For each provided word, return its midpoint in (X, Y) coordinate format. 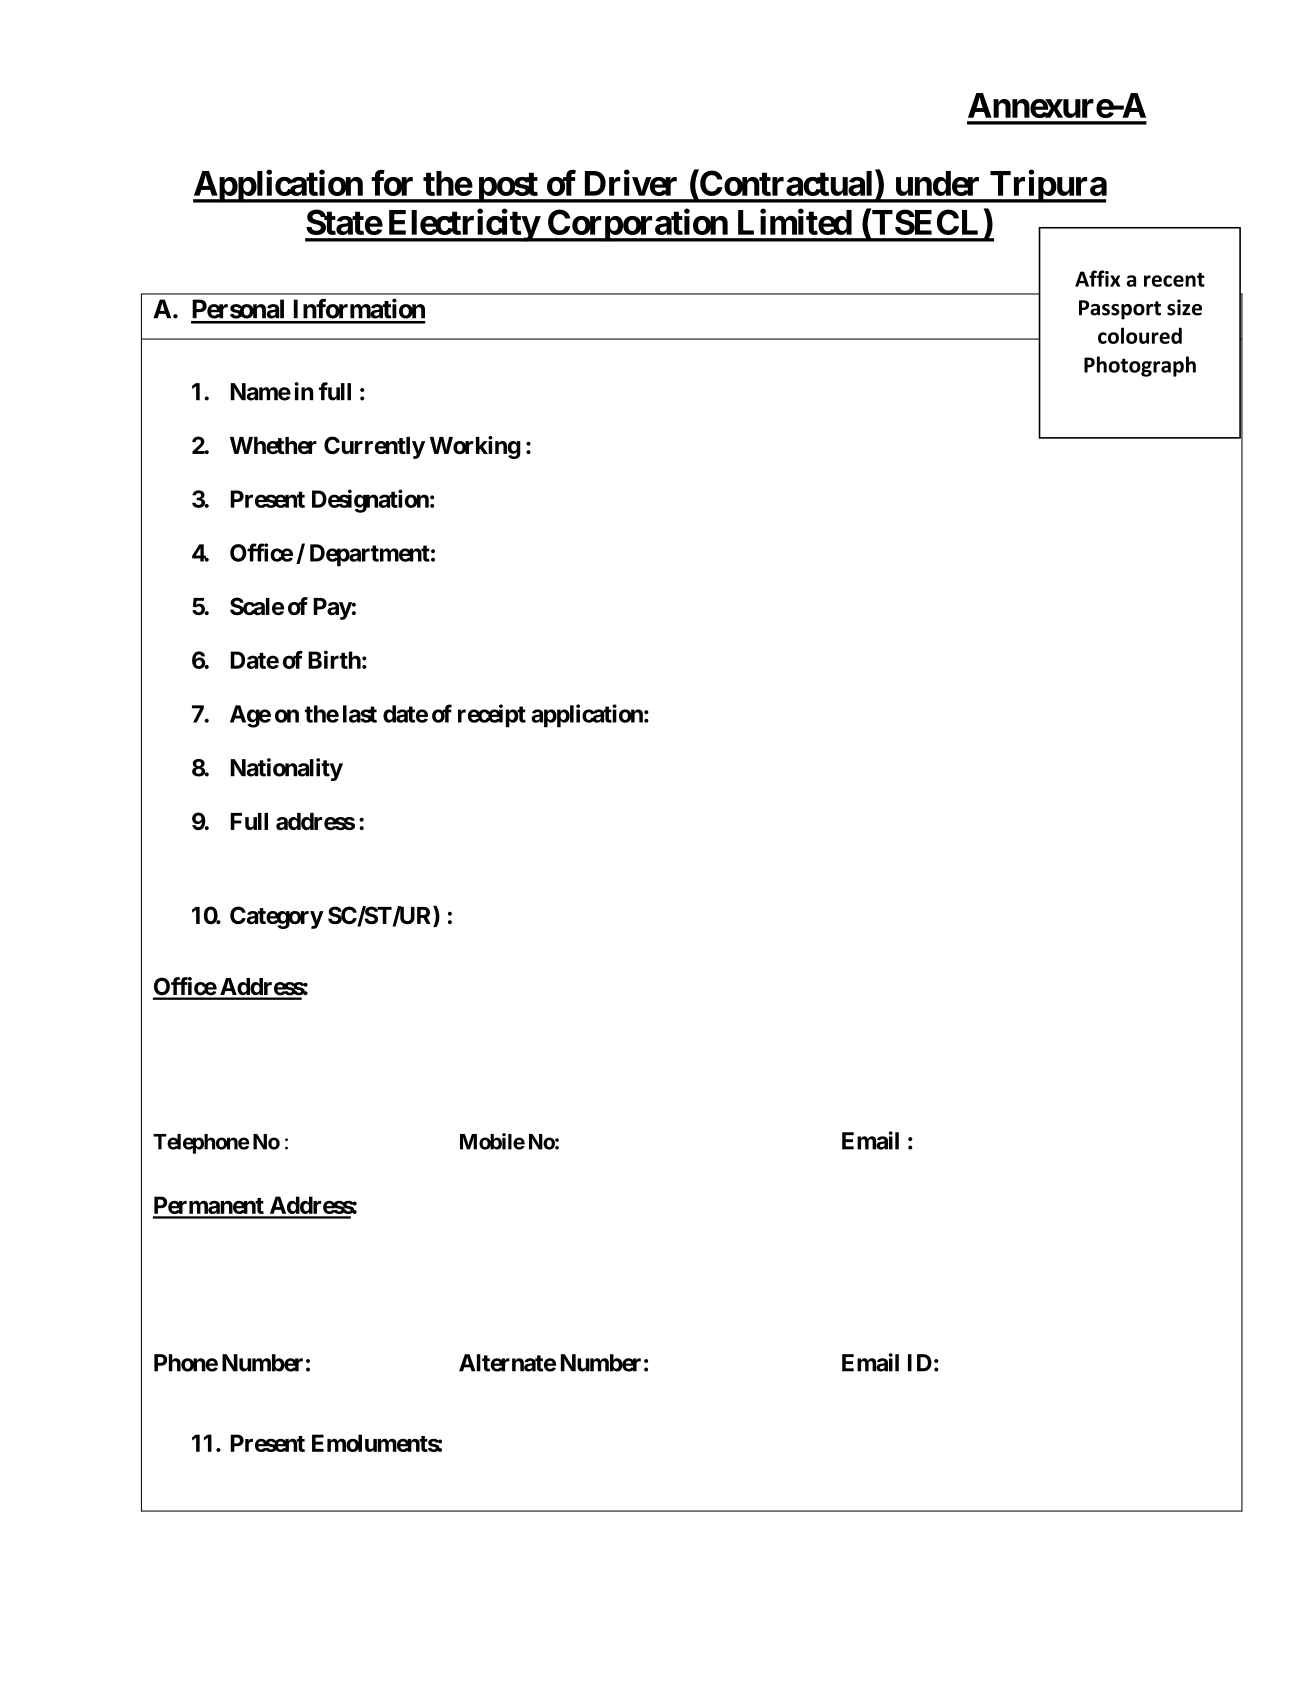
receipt (492, 716)
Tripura (1047, 186)
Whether (273, 445)
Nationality (286, 769)
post (507, 187)
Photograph (1140, 366)
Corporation (637, 225)
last (360, 714)
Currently (374, 447)
